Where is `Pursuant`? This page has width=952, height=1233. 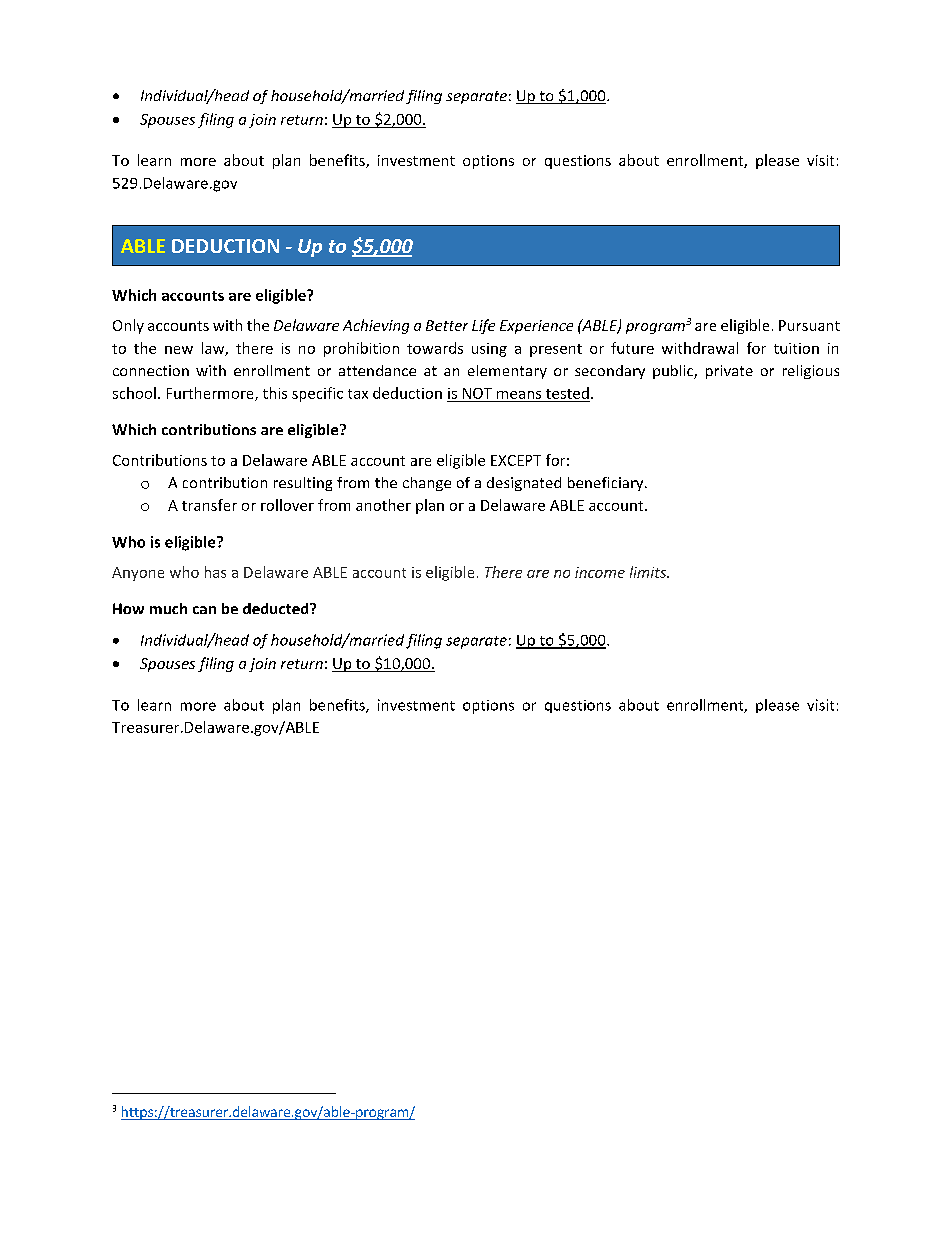
Pursuant is located at coordinates (809, 325).
